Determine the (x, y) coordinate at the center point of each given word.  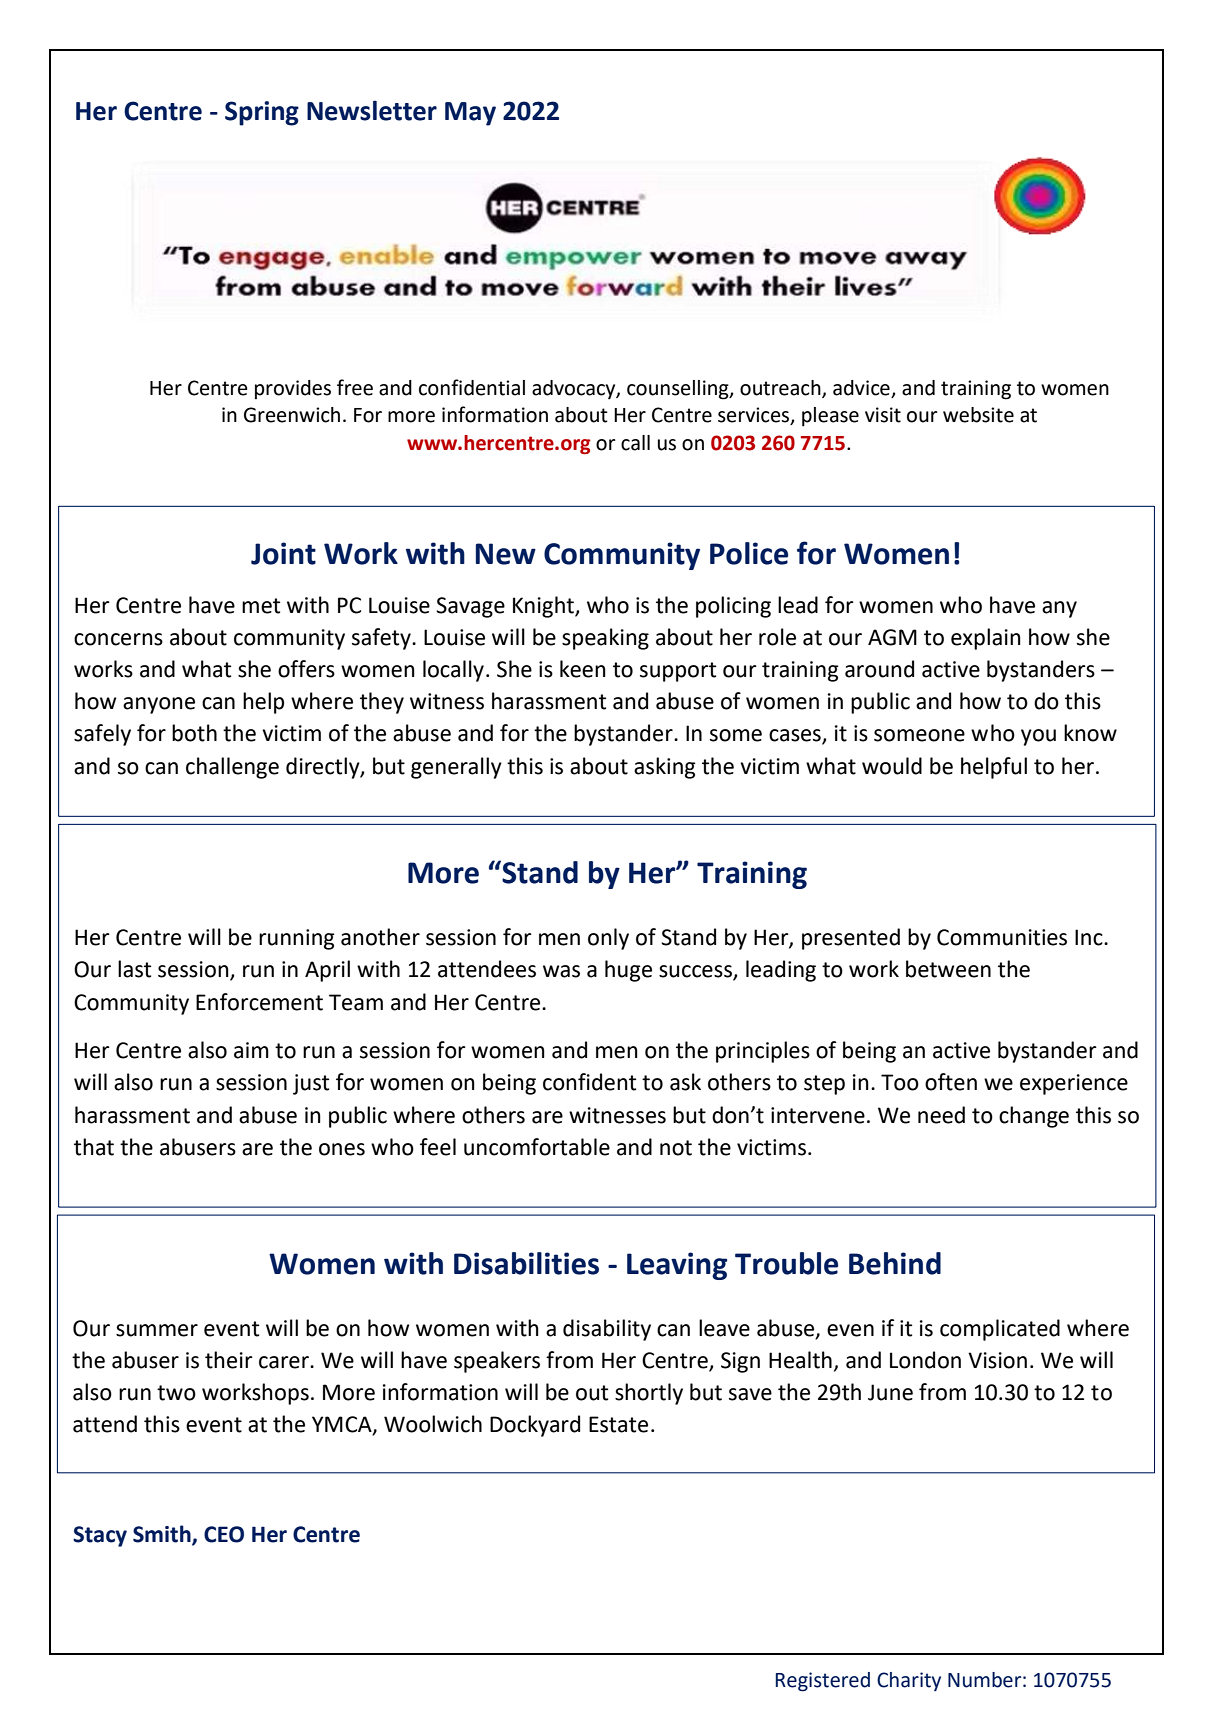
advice (861, 388)
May (470, 114)
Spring (262, 113)
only (608, 939)
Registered (823, 1682)
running (297, 939)
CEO (224, 1534)
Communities (1002, 937)
